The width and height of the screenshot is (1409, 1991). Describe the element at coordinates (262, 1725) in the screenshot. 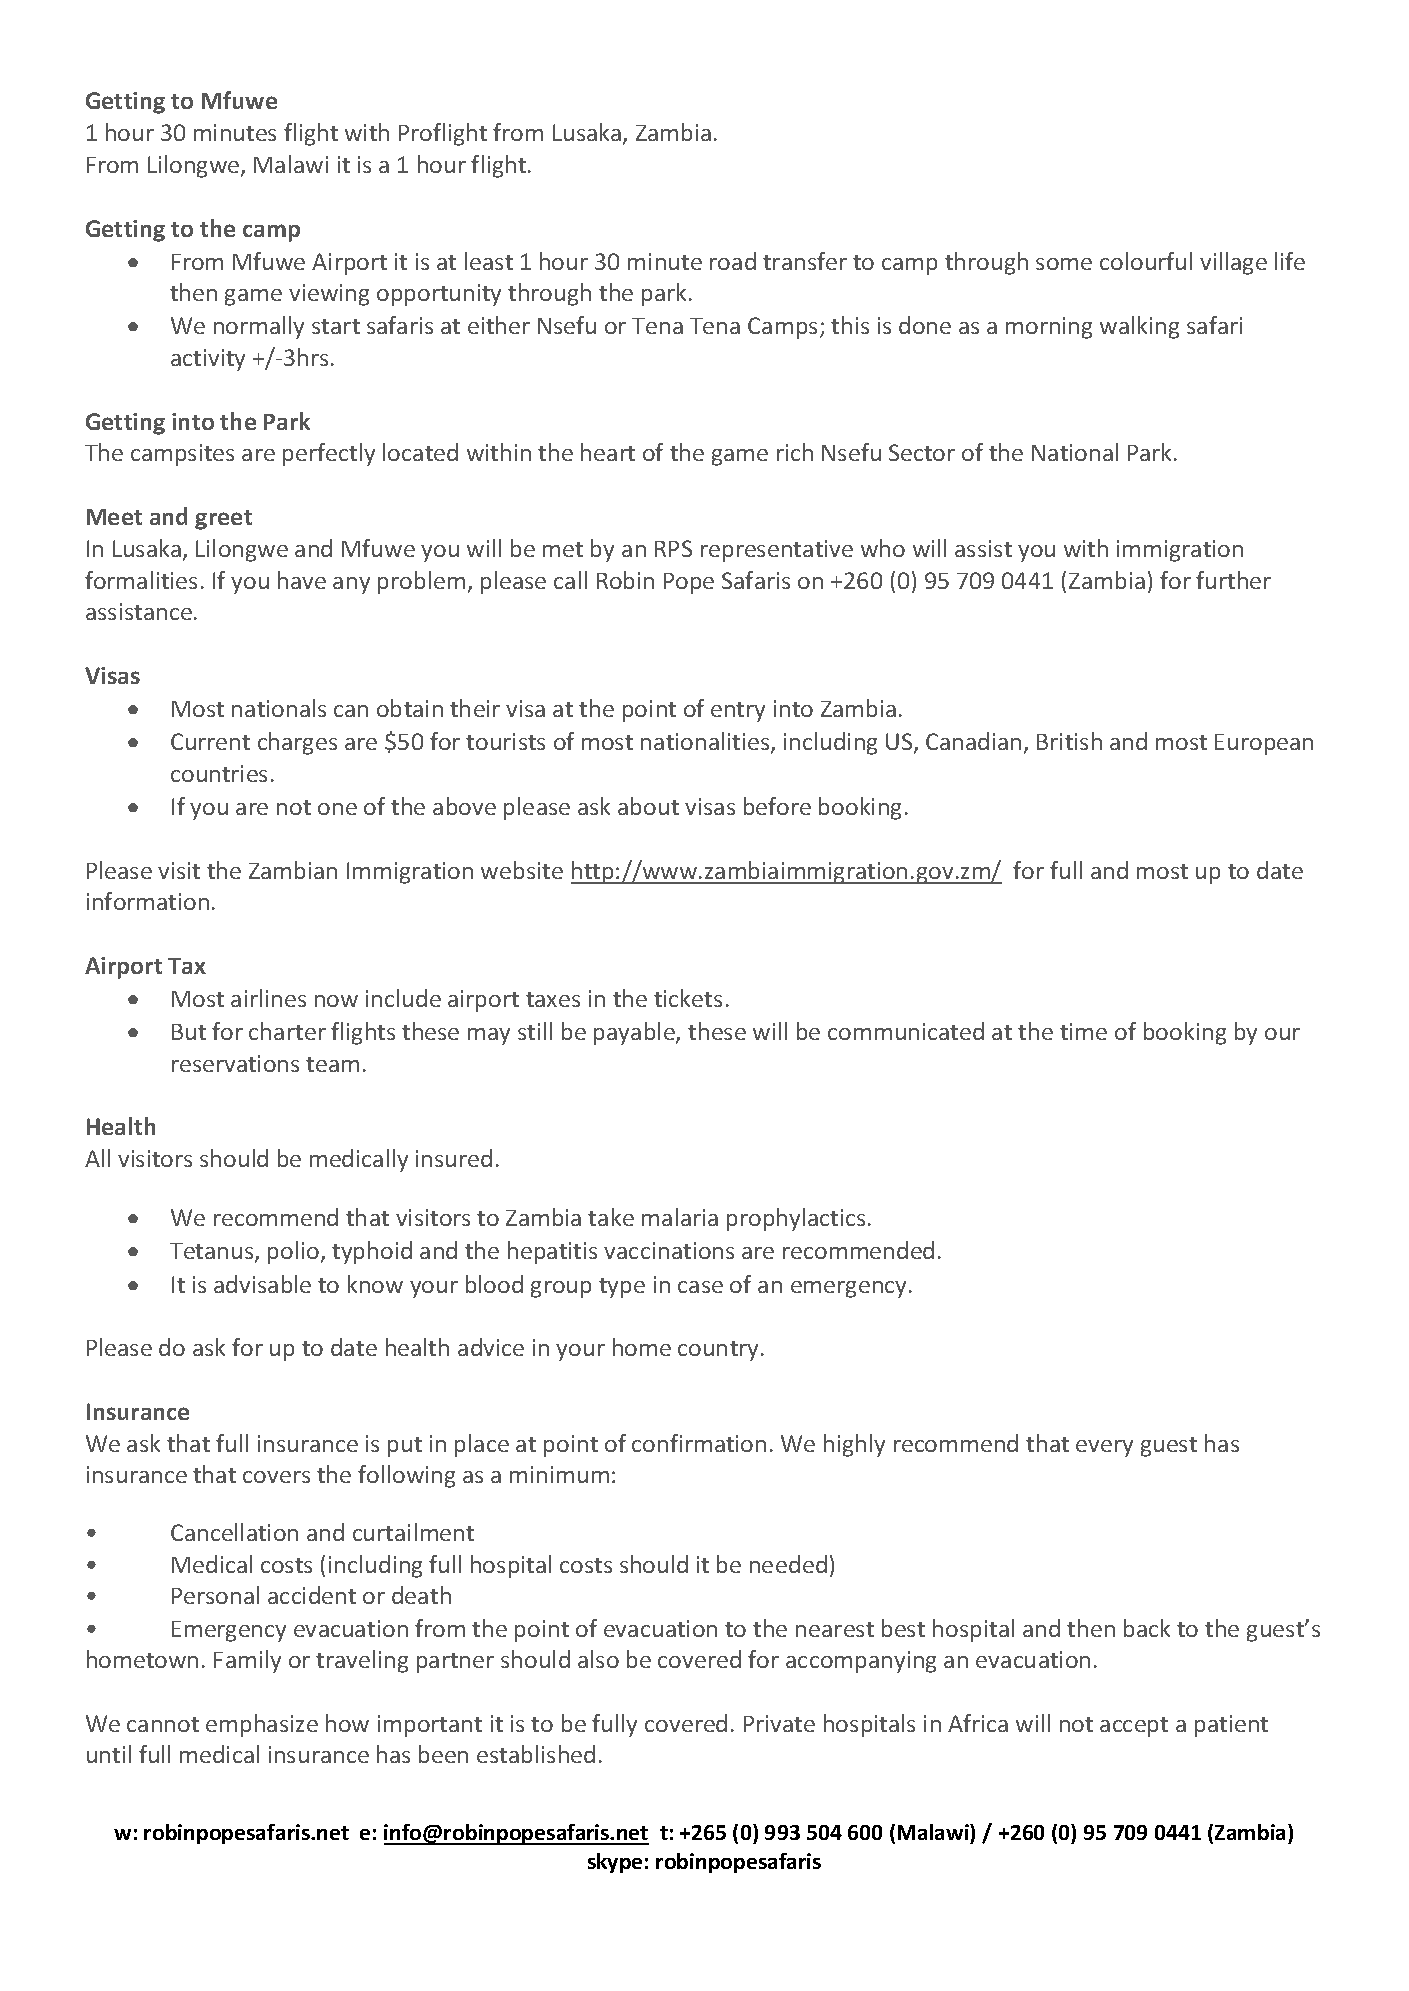

I see `emphasize` at that location.
